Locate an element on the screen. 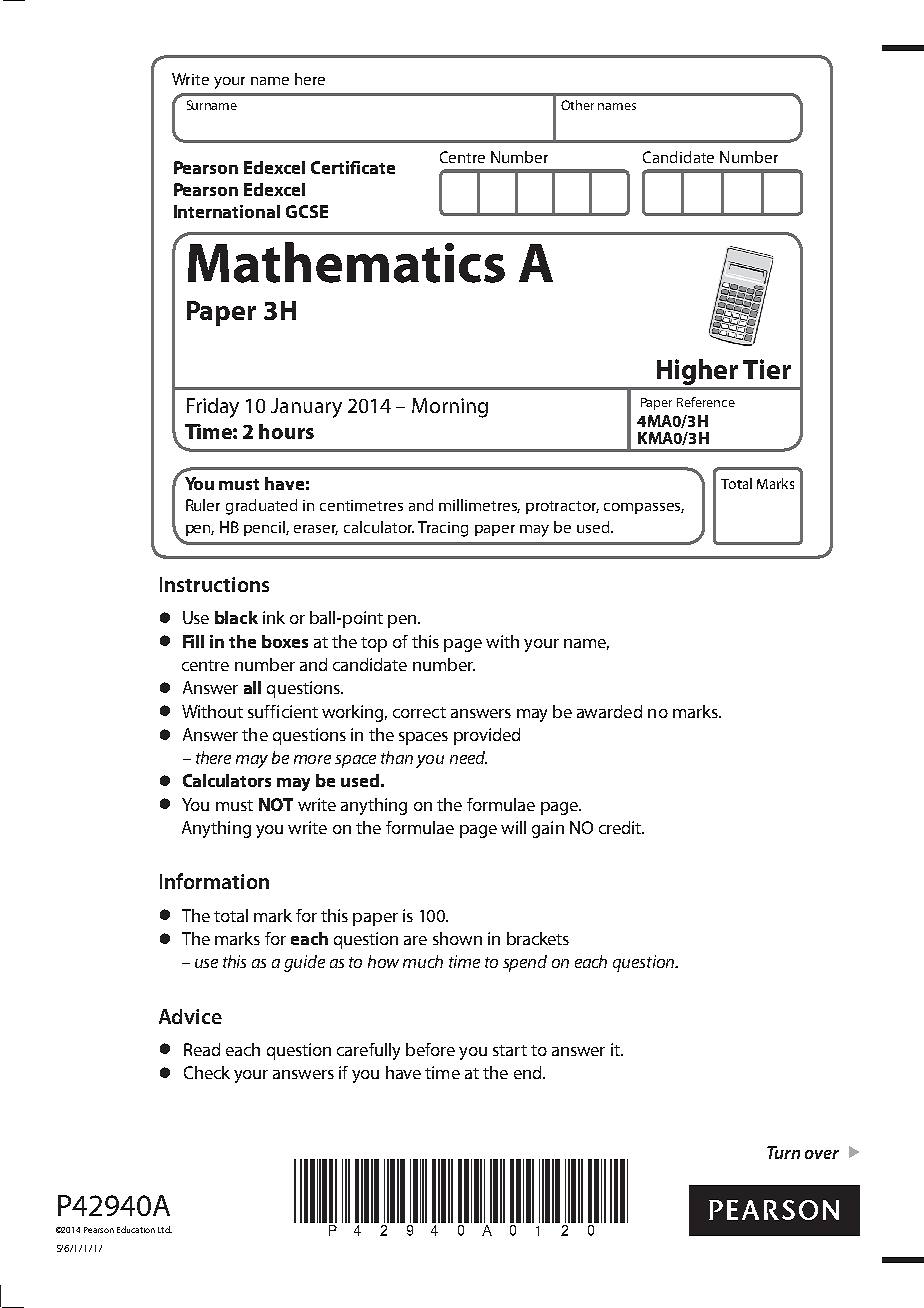 The height and width of the screenshot is (1308, 924). awarded is located at coordinates (609, 711).
